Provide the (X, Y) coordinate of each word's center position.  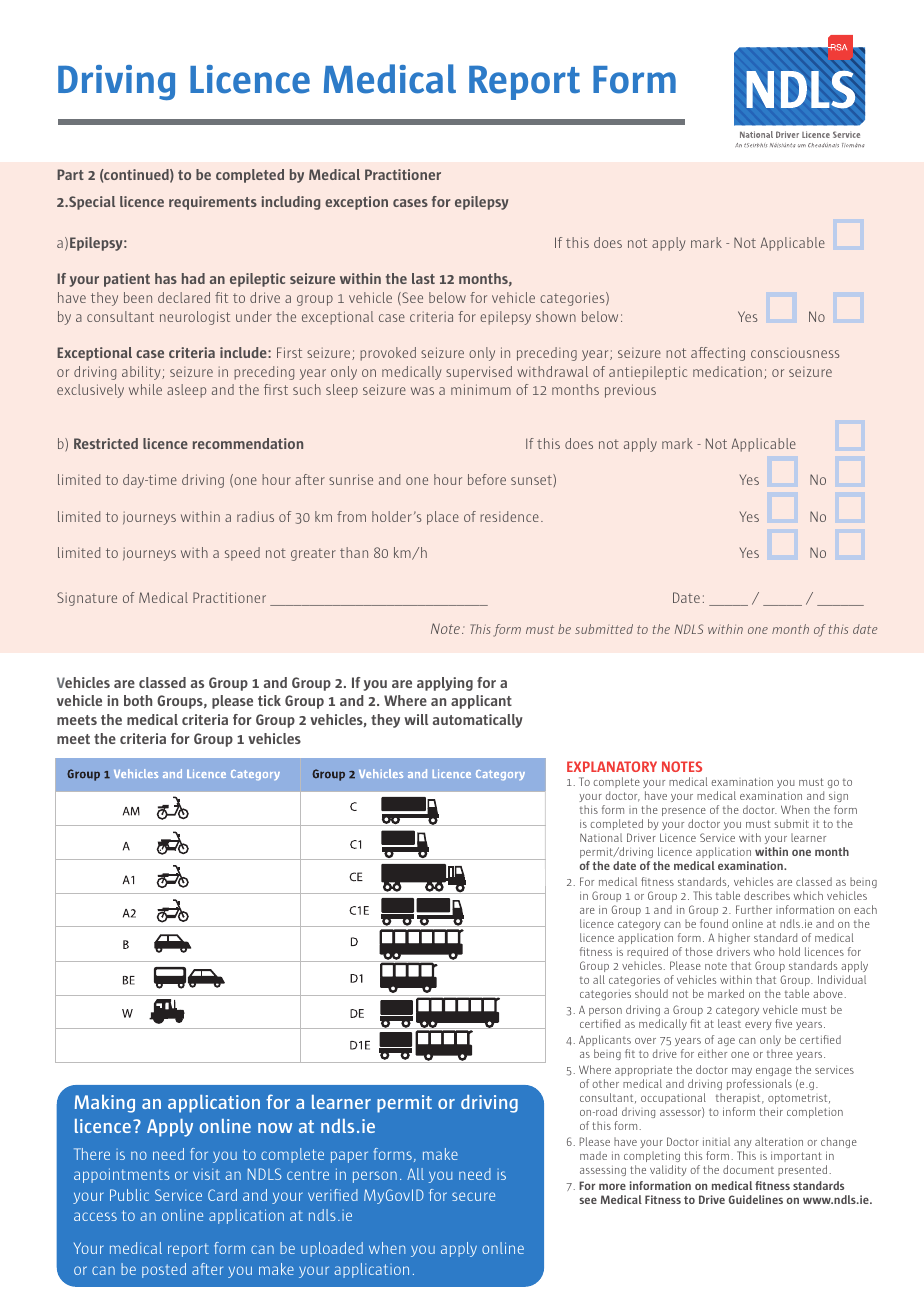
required (647, 952)
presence (684, 812)
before (487, 479)
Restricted (106, 443)
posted (164, 1270)
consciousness (795, 352)
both (138, 700)
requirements (213, 203)
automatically (478, 721)
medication (727, 371)
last (423, 278)
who (764, 951)
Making (105, 1104)
